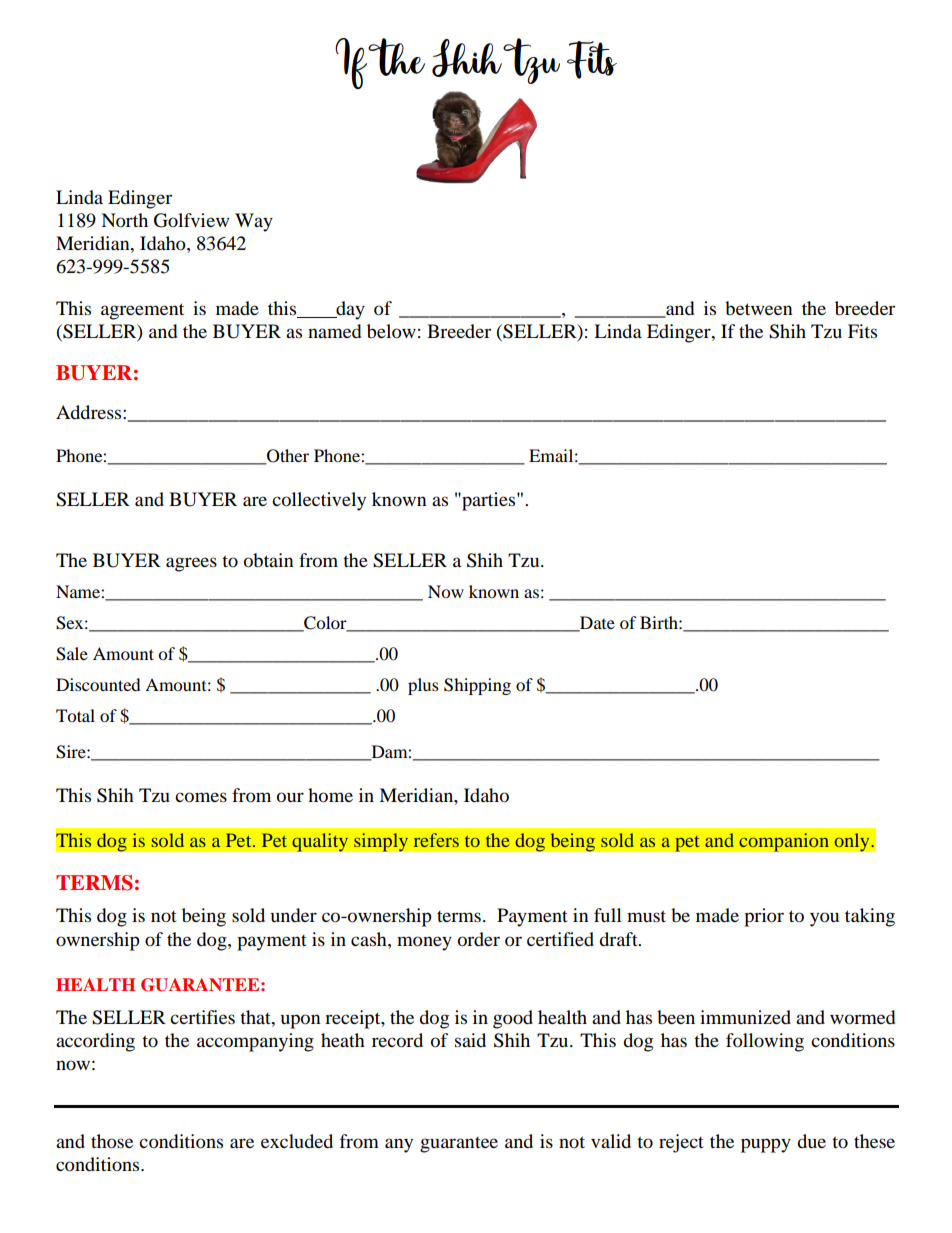 The image size is (952, 1233). Describe the element at coordinates (784, 842) in the screenshot. I see `companion` at that location.
